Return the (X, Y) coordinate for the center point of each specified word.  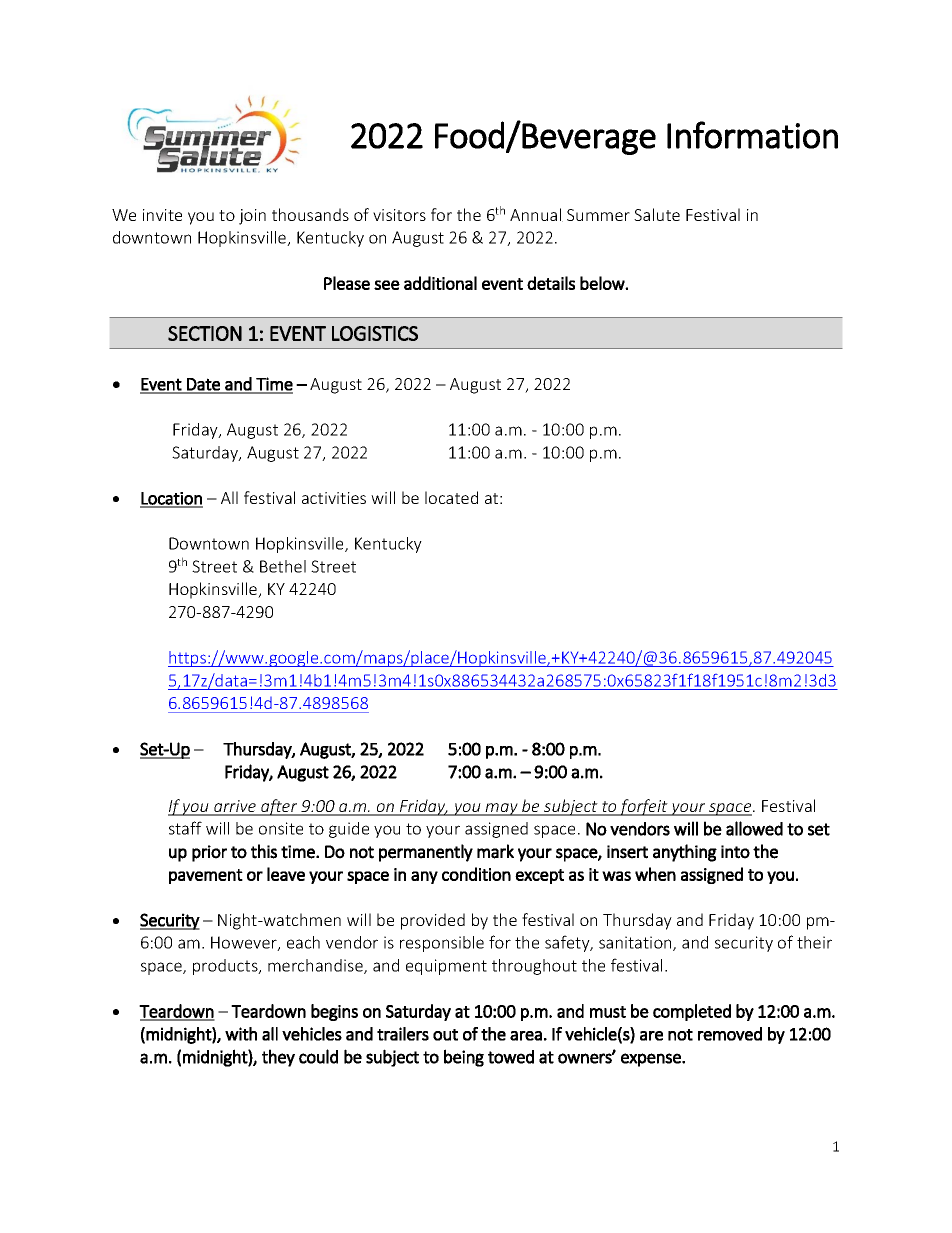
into (735, 852)
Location (171, 499)
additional (440, 283)
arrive (235, 807)
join (252, 217)
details (551, 283)
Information (752, 135)
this (264, 851)
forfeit (644, 807)
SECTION (205, 333)
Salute (657, 214)
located (451, 497)
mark (495, 851)
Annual (536, 215)
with (241, 1034)
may (502, 809)
